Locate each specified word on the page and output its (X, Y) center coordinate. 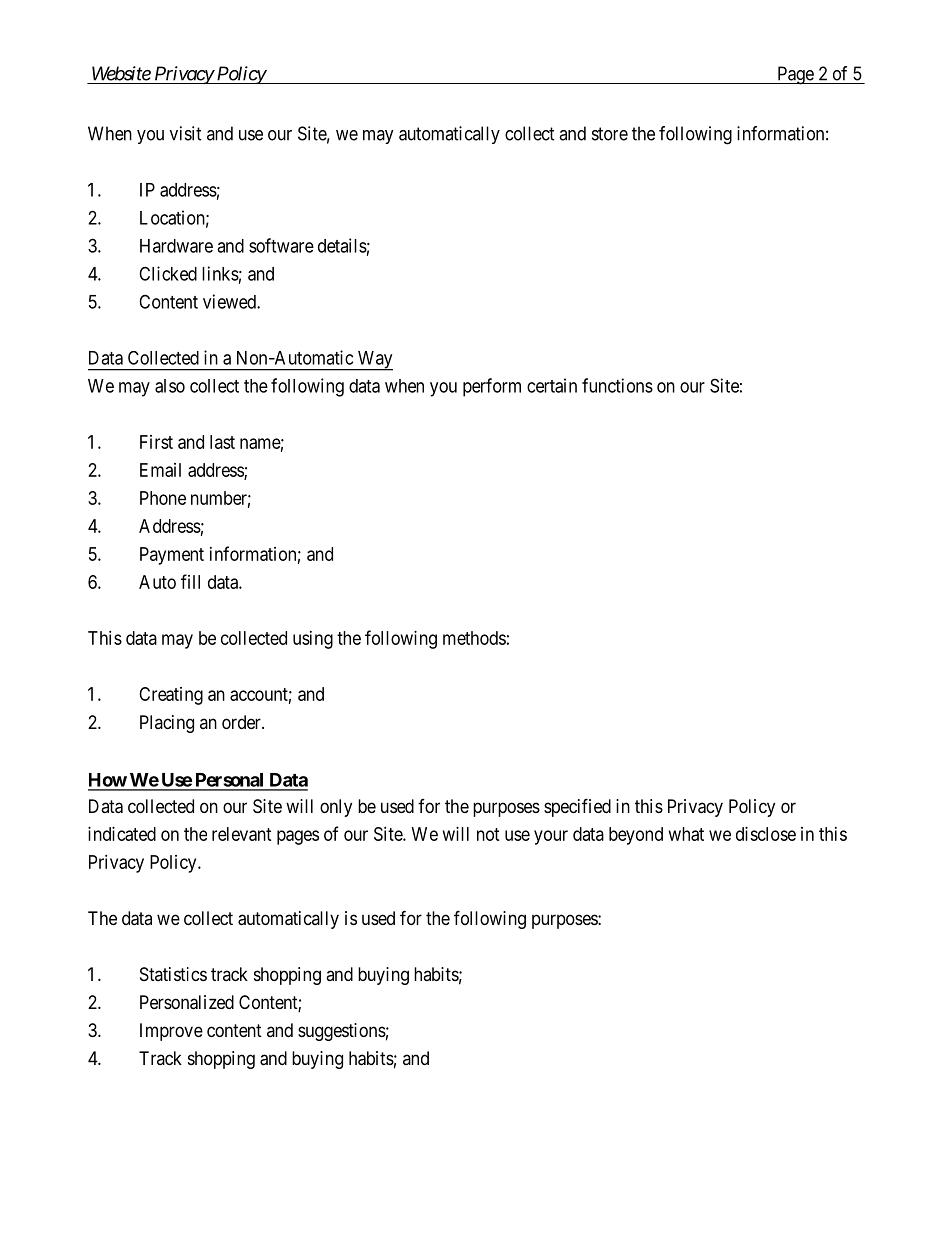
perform (492, 387)
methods (474, 638)
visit (186, 133)
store (610, 134)
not (488, 834)
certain (552, 385)
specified (577, 807)
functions (617, 385)
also (170, 386)
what (686, 834)
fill (190, 581)
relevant (242, 834)
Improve (171, 1032)
